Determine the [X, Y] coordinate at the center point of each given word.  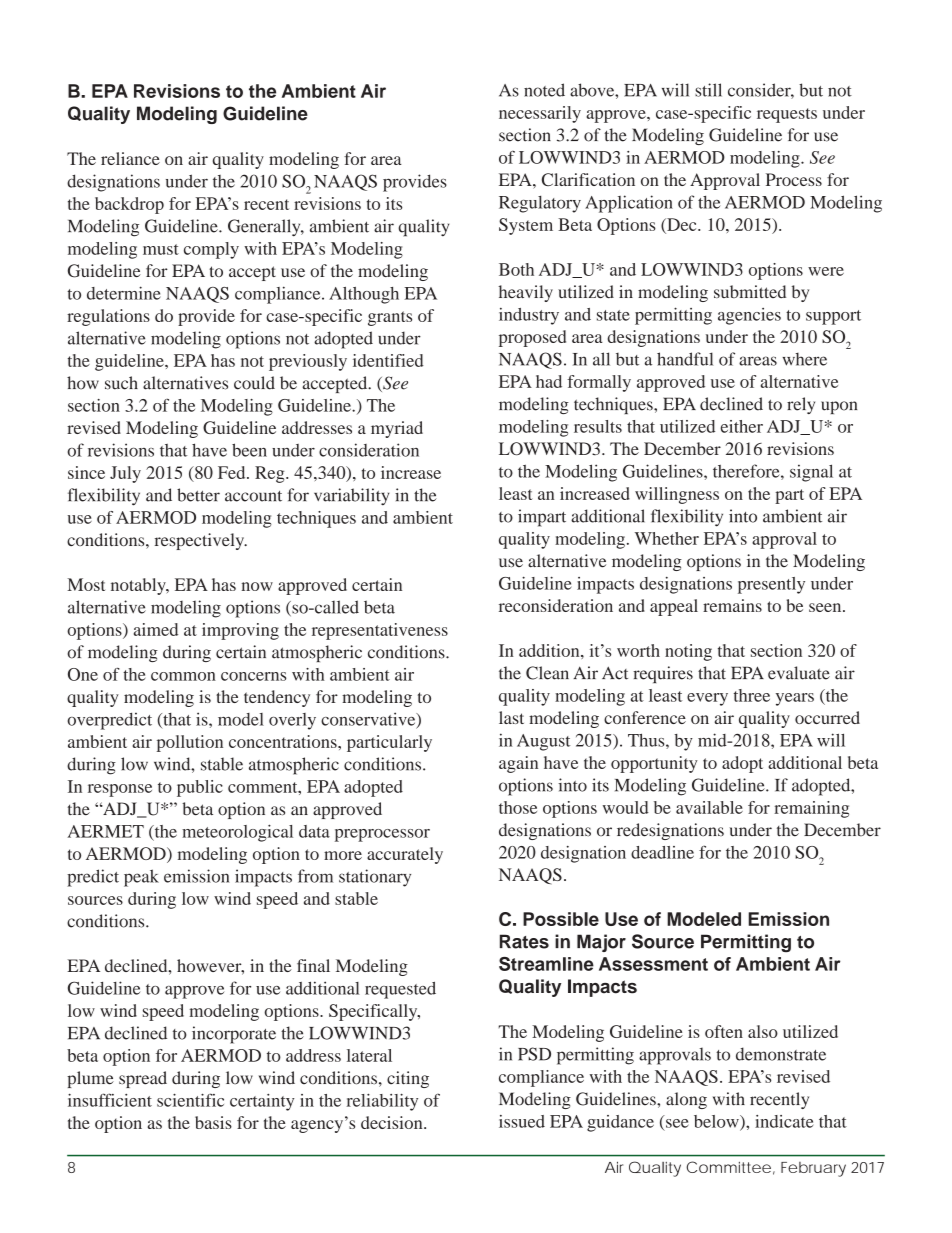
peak [141, 878]
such [121, 383]
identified [388, 360]
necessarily [540, 114]
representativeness [380, 631]
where [804, 359]
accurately [405, 855]
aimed [156, 629]
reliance [130, 158]
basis [213, 1122]
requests [787, 115]
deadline [662, 852]
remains [732, 605]
